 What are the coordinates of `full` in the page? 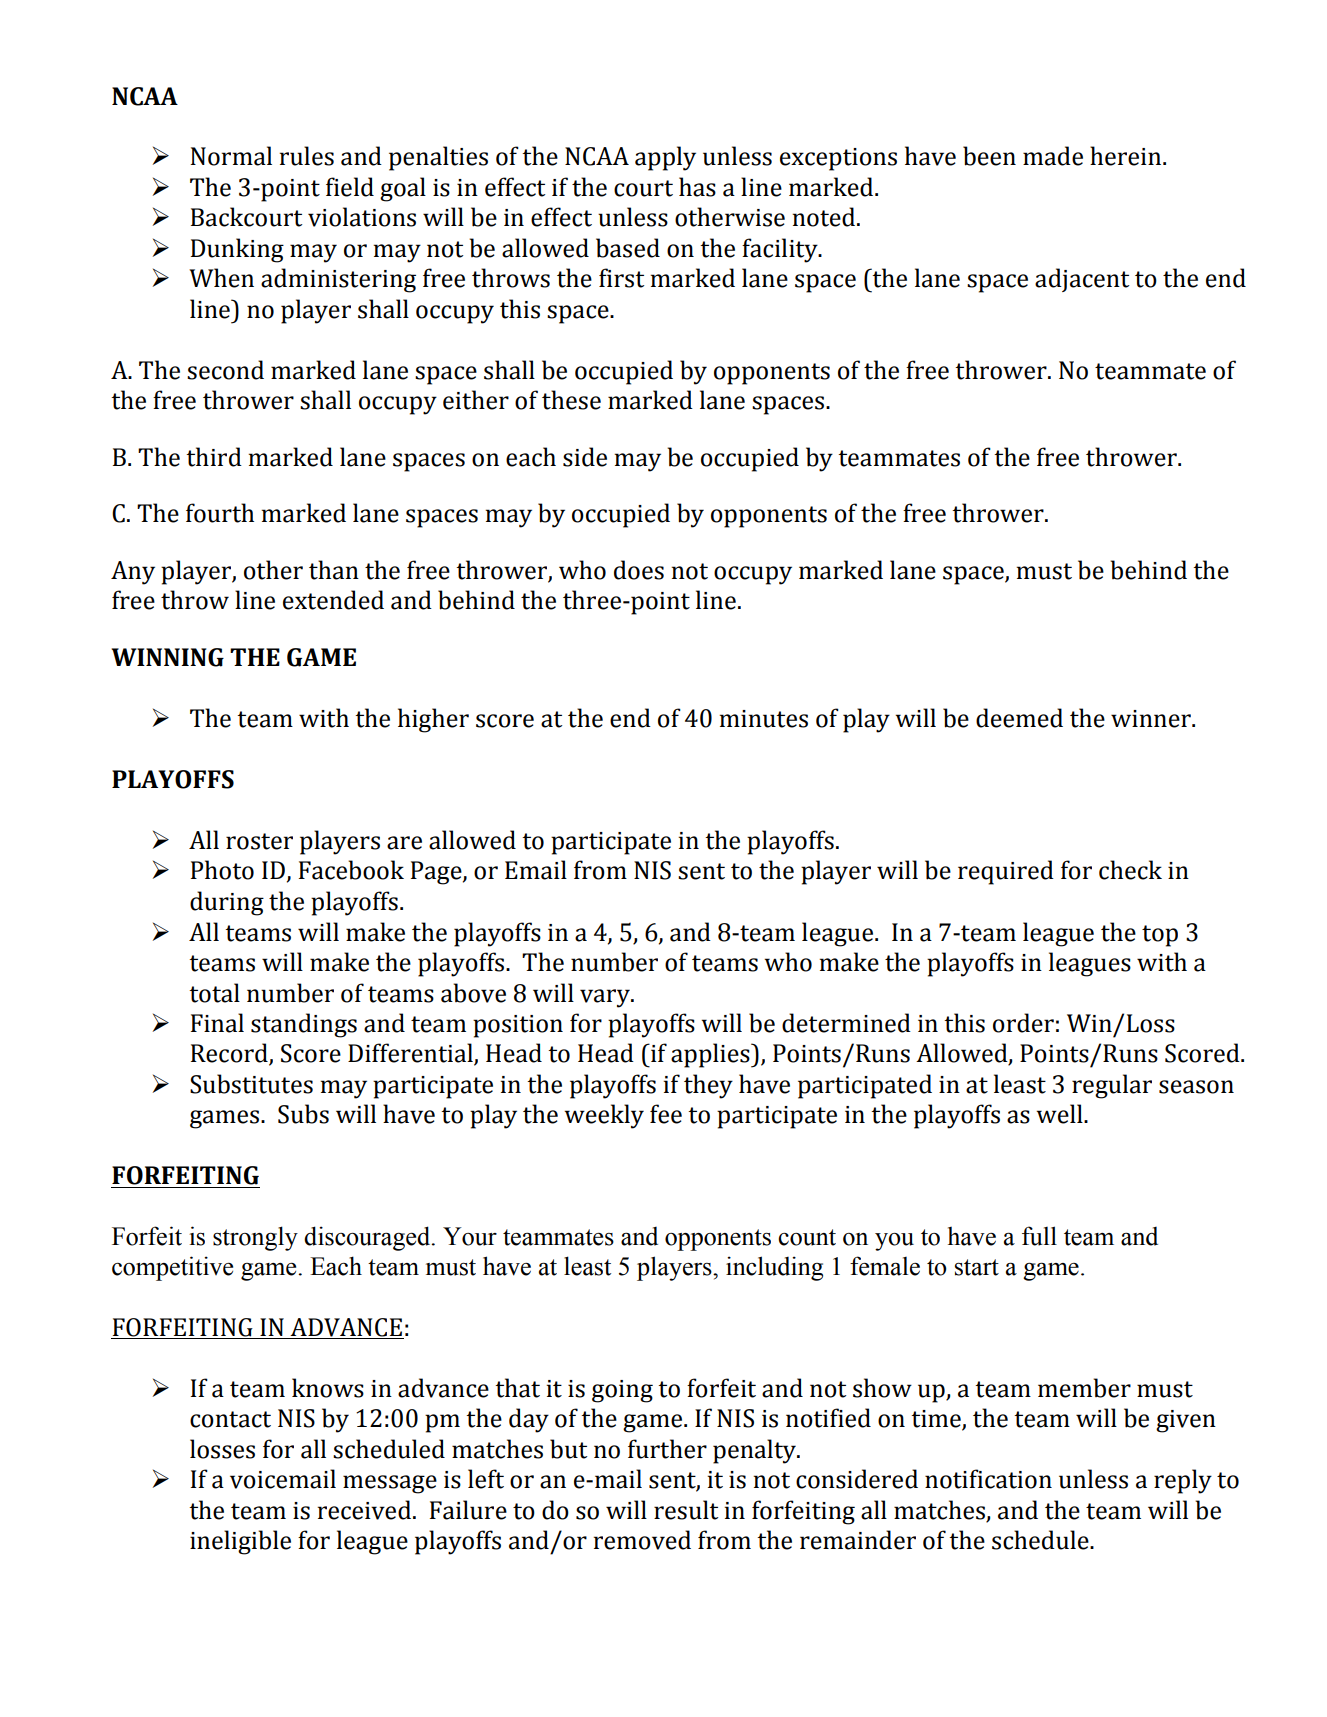 It's located at (1039, 1236).
